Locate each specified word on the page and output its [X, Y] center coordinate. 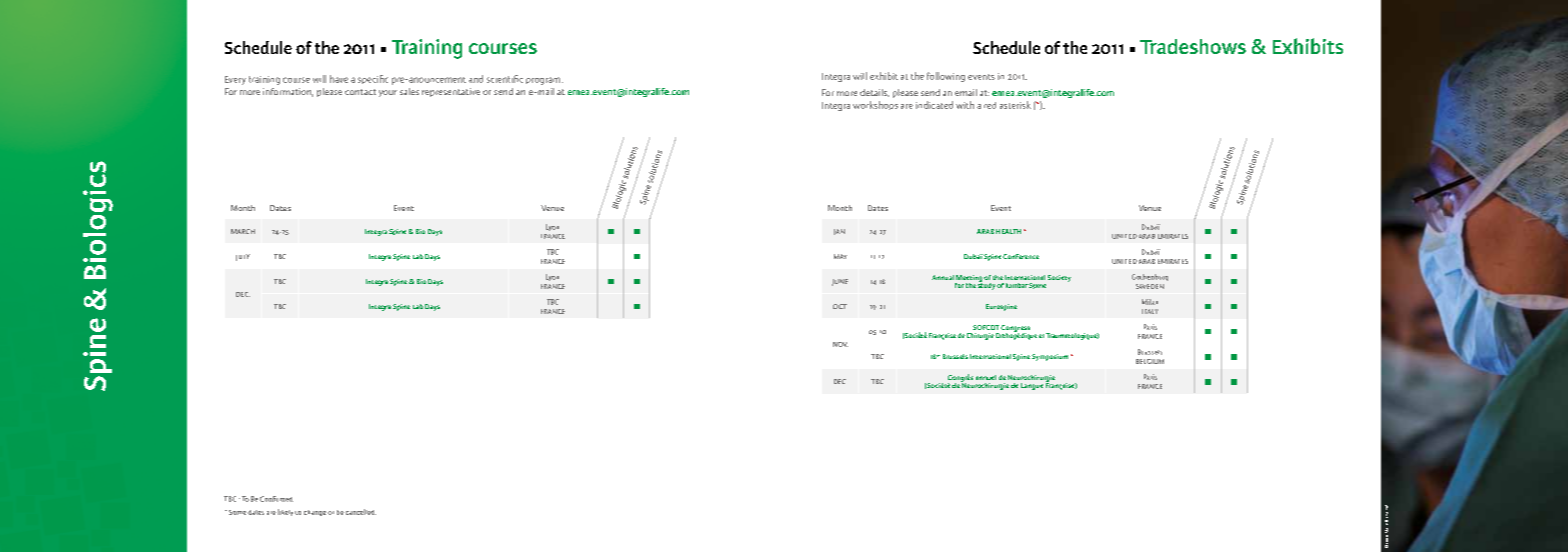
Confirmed [276, 499]
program [544, 81]
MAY [840, 256]
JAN [839, 232]
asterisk [1015, 105]
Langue [1032, 386]
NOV [840, 344]
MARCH [243, 231]
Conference [1021, 256]
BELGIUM [1150, 361]
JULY [243, 257]
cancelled [361, 512]
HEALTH [1008, 231]
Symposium [1050, 357]
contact [360, 92]
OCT [840, 306]
